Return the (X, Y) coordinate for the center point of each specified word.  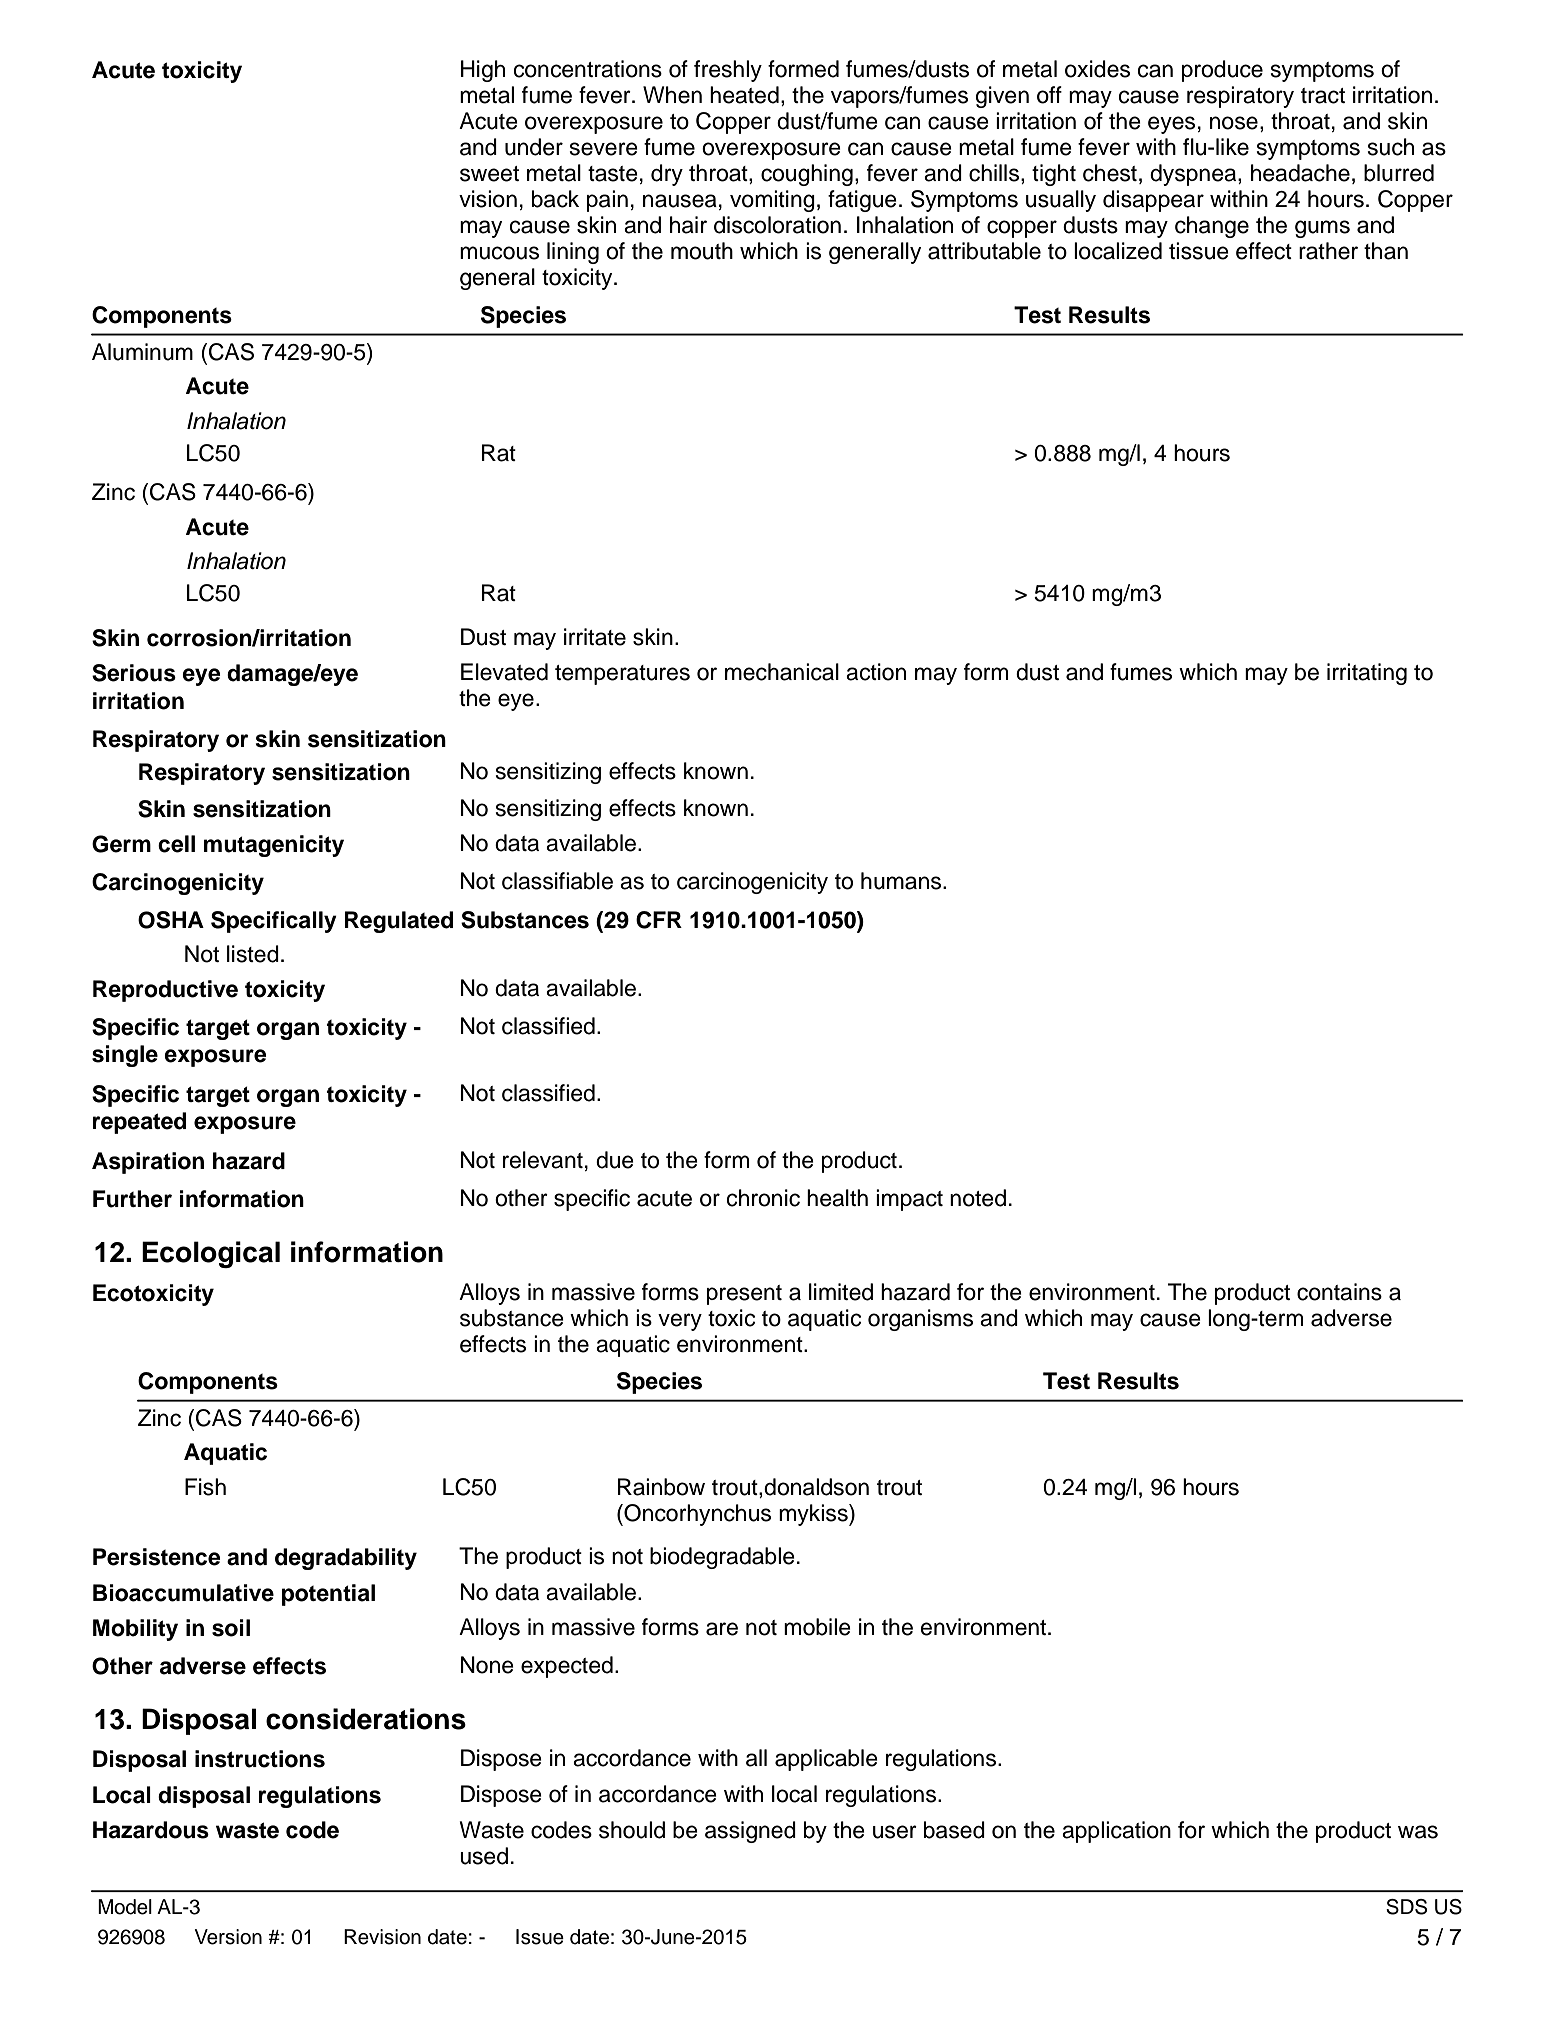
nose (1234, 123)
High (483, 71)
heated (744, 95)
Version (228, 1937)
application (1116, 1832)
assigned (750, 1832)
